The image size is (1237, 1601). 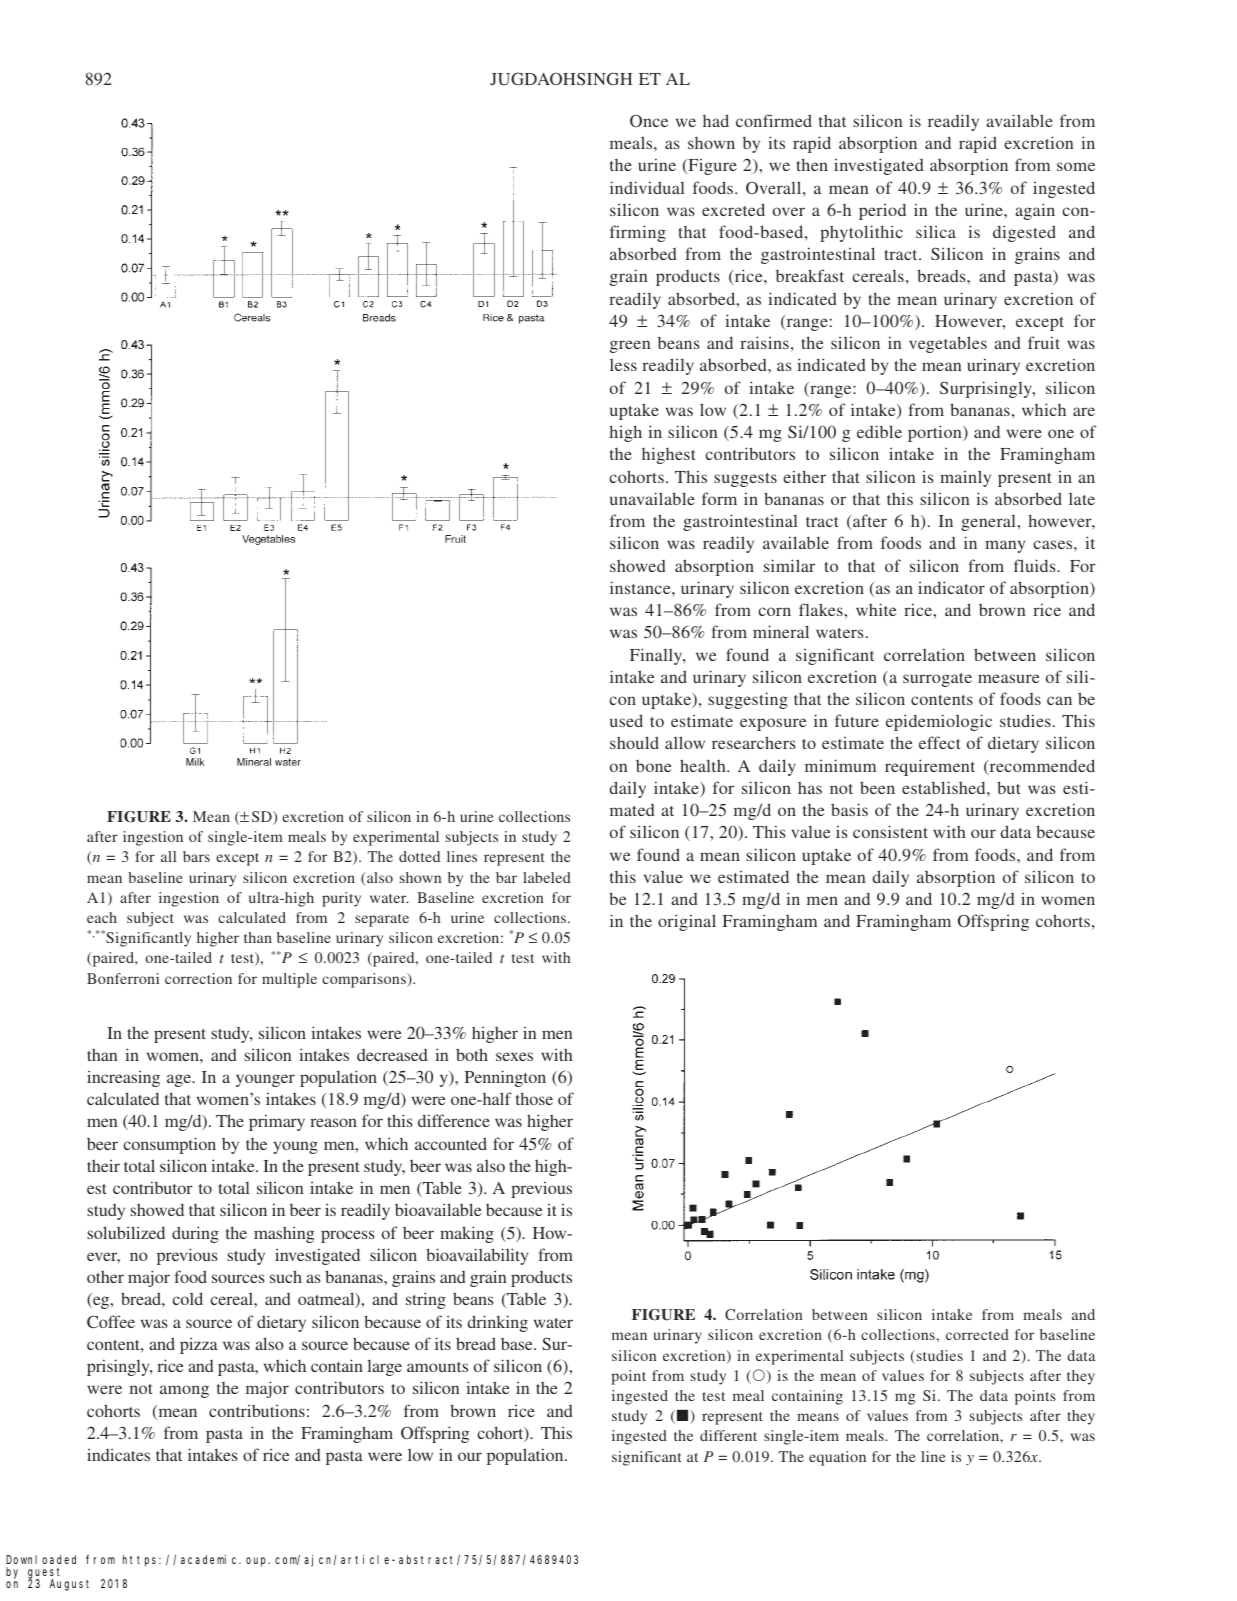 What do you see at coordinates (890, 831) in the document?
I see `consistent` at bounding box center [890, 831].
